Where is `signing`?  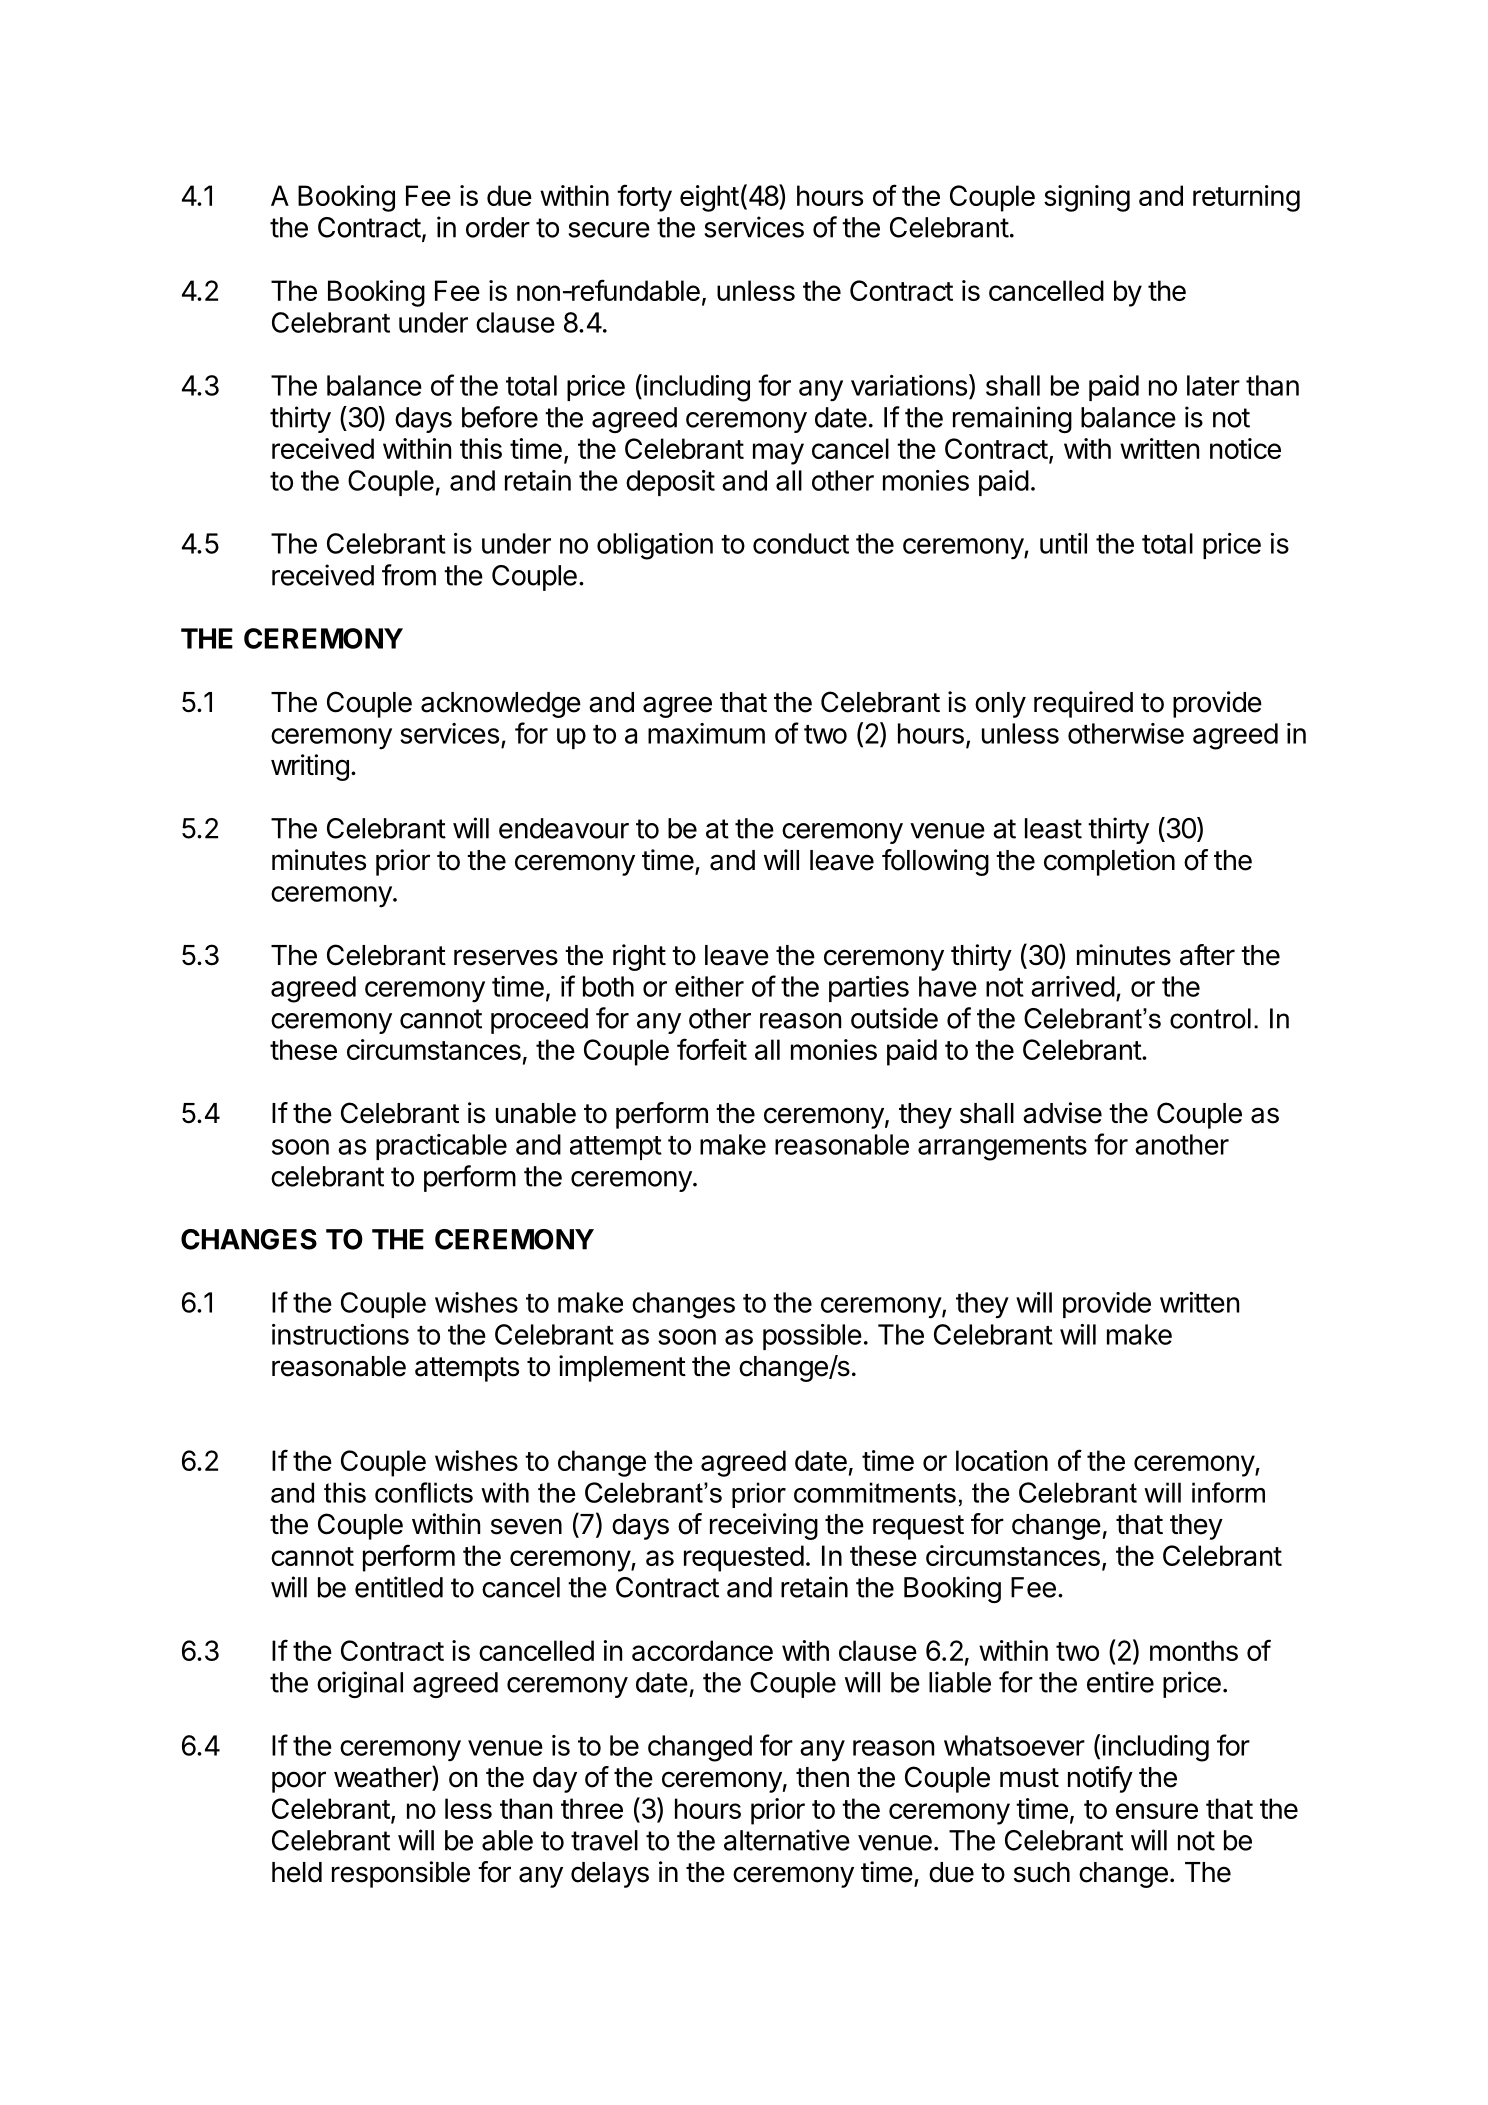 signing is located at coordinates (1087, 198).
